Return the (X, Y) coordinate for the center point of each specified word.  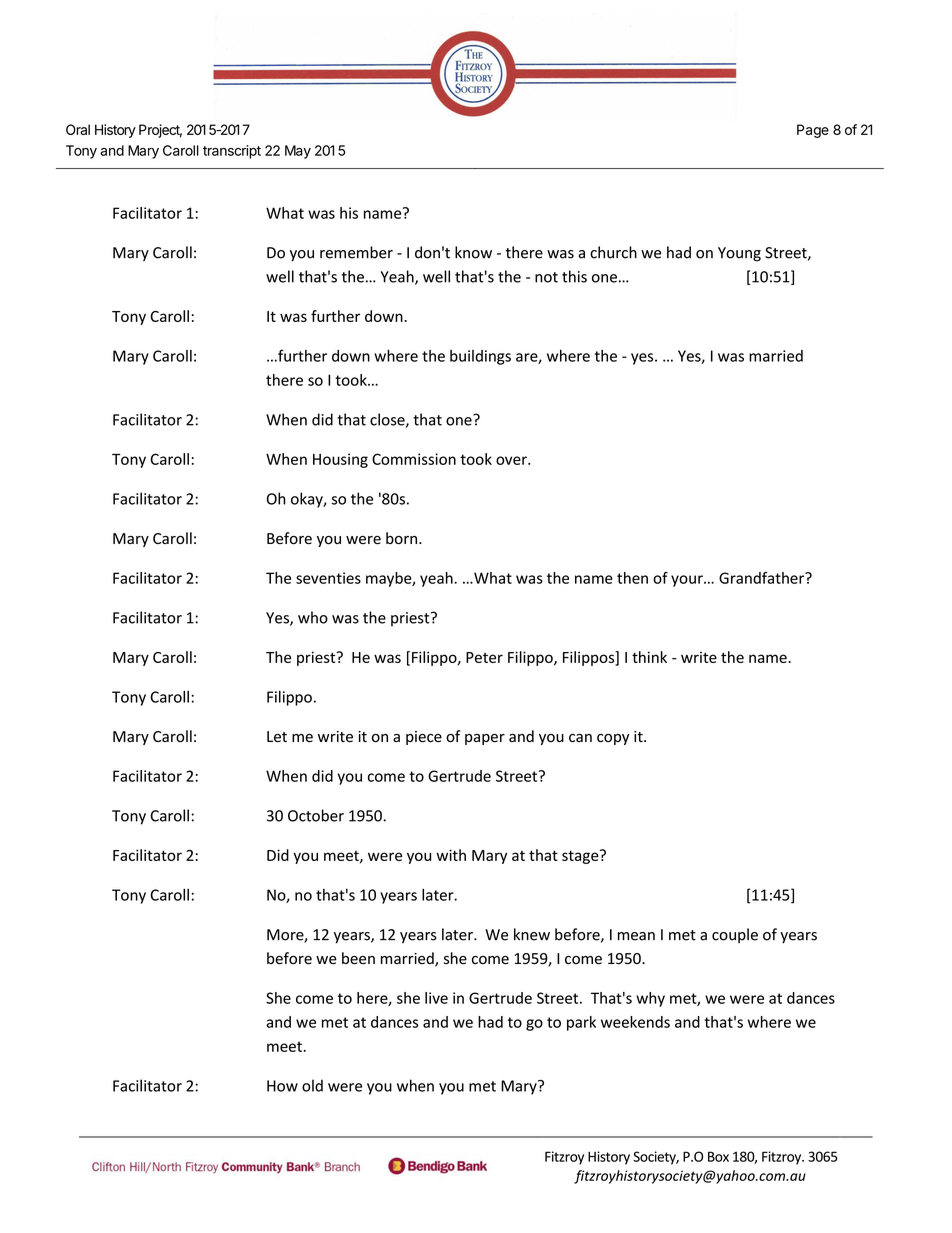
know (473, 252)
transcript (232, 152)
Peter (484, 657)
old (312, 1085)
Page (813, 131)
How (282, 1086)
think (649, 657)
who (313, 617)
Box (718, 1156)
